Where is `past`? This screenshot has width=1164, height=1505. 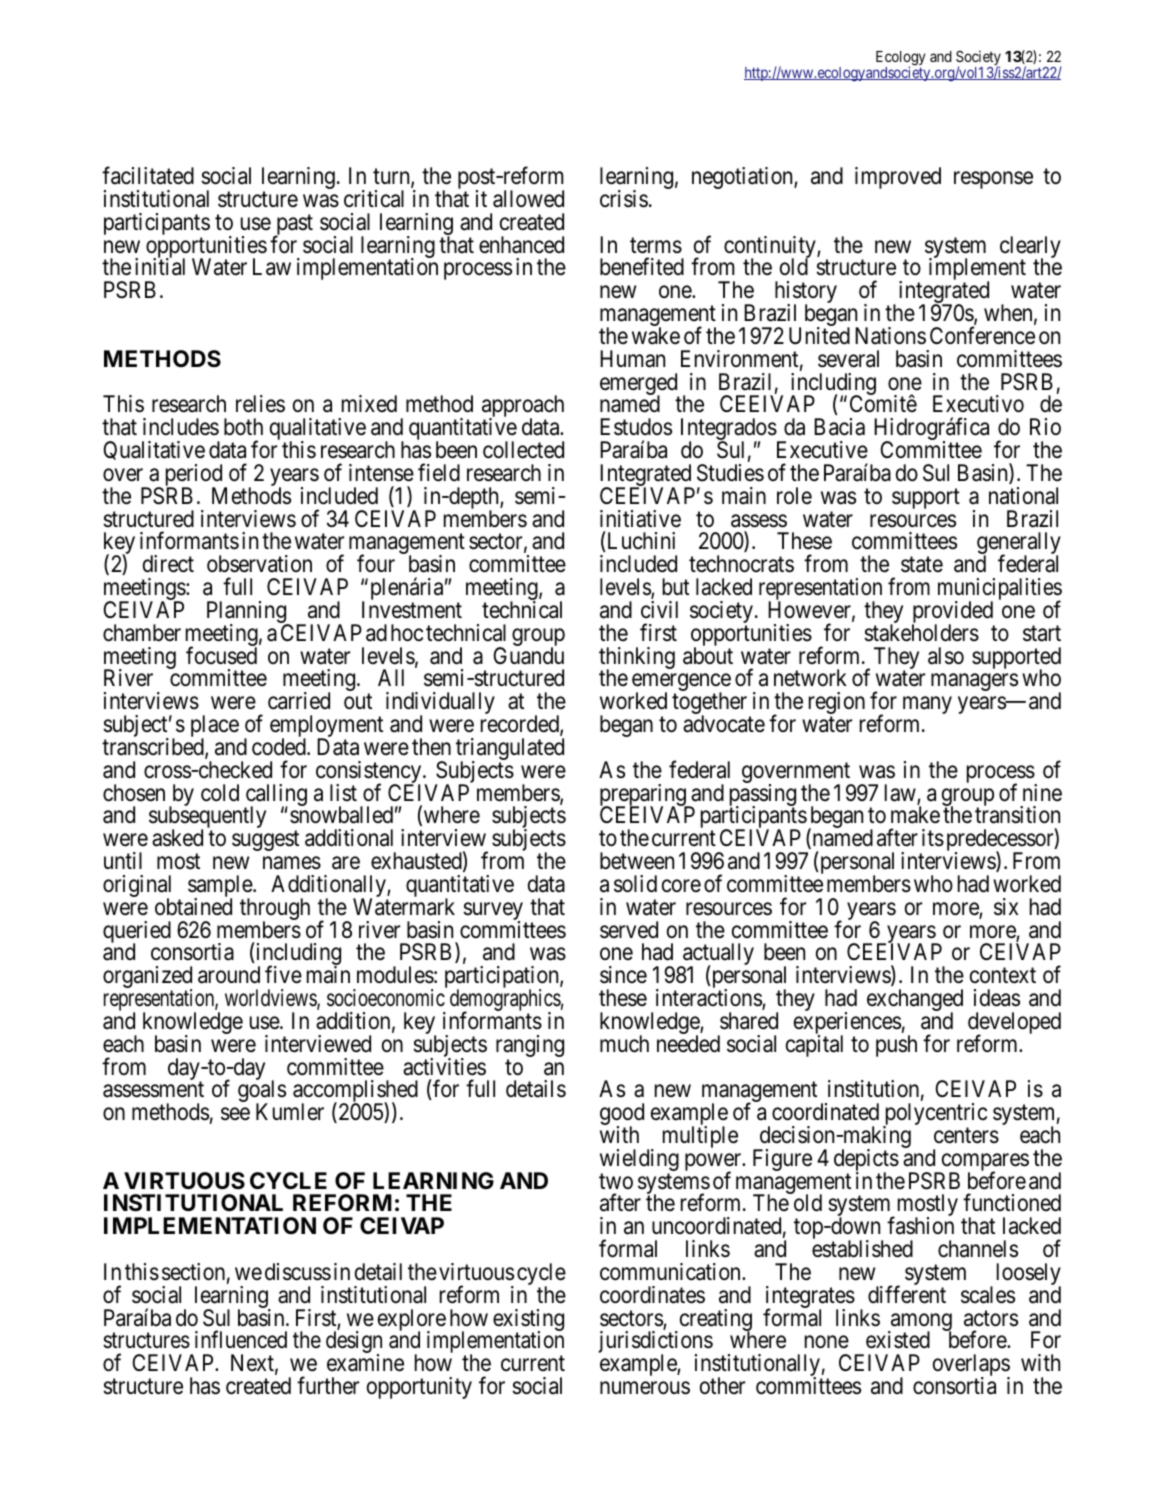
past is located at coordinates (293, 226).
